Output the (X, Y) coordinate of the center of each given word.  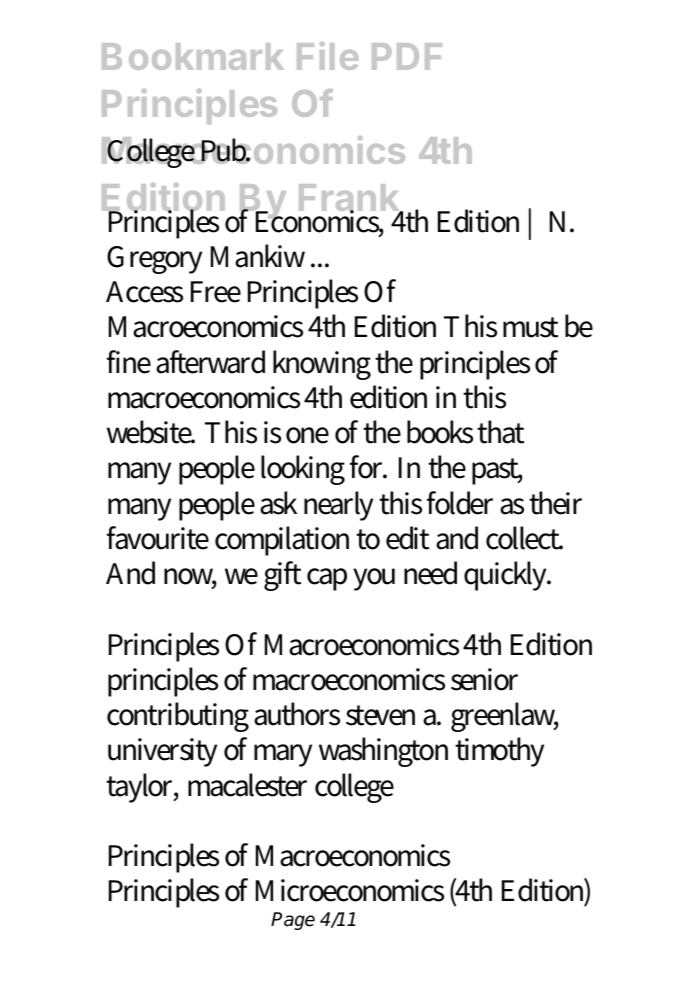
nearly (338, 506)
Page (293, 921)
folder (460, 503)
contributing (178, 717)
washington (383, 752)
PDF (407, 56)
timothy (499, 752)
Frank (350, 199)
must (530, 327)
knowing (322, 365)
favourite (158, 538)
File (328, 56)
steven (380, 715)
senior (484, 679)
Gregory (154, 260)
